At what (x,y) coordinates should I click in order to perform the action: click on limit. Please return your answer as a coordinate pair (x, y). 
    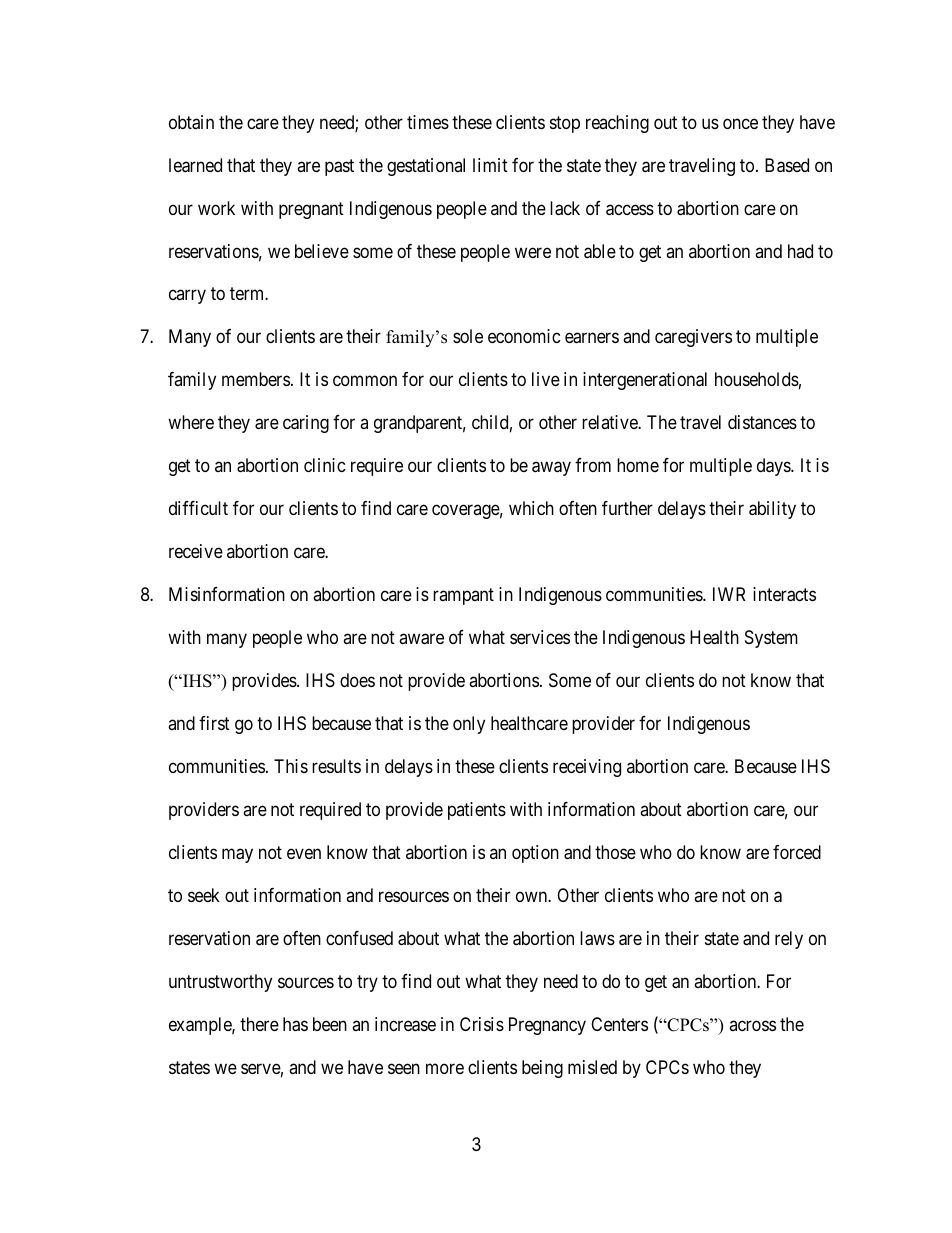
    Looking at the image, I should click on (490, 165).
